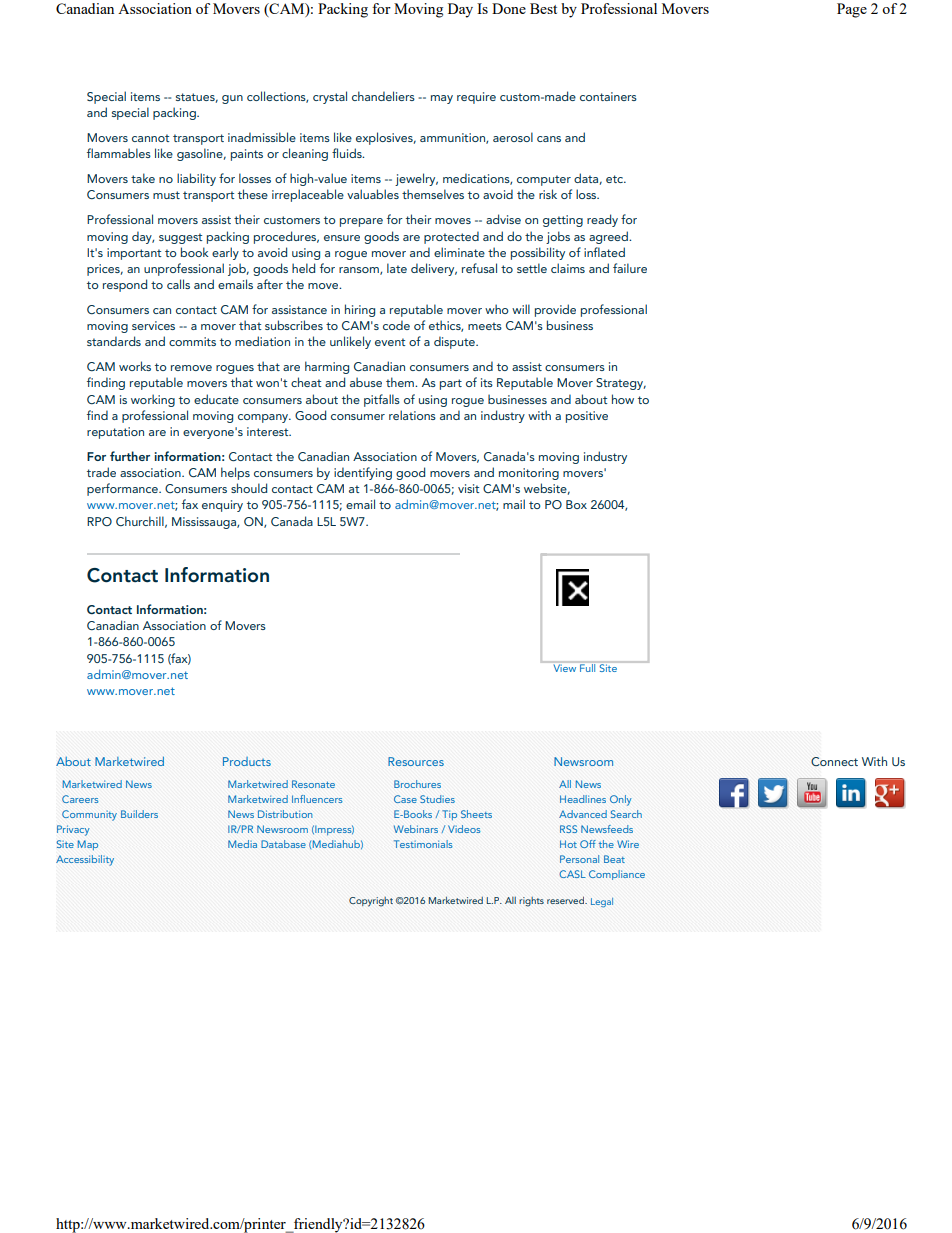 The image size is (952, 1233). What do you see at coordinates (459, 252) in the document?
I see `eliminate` at bounding box center [459, 252].
